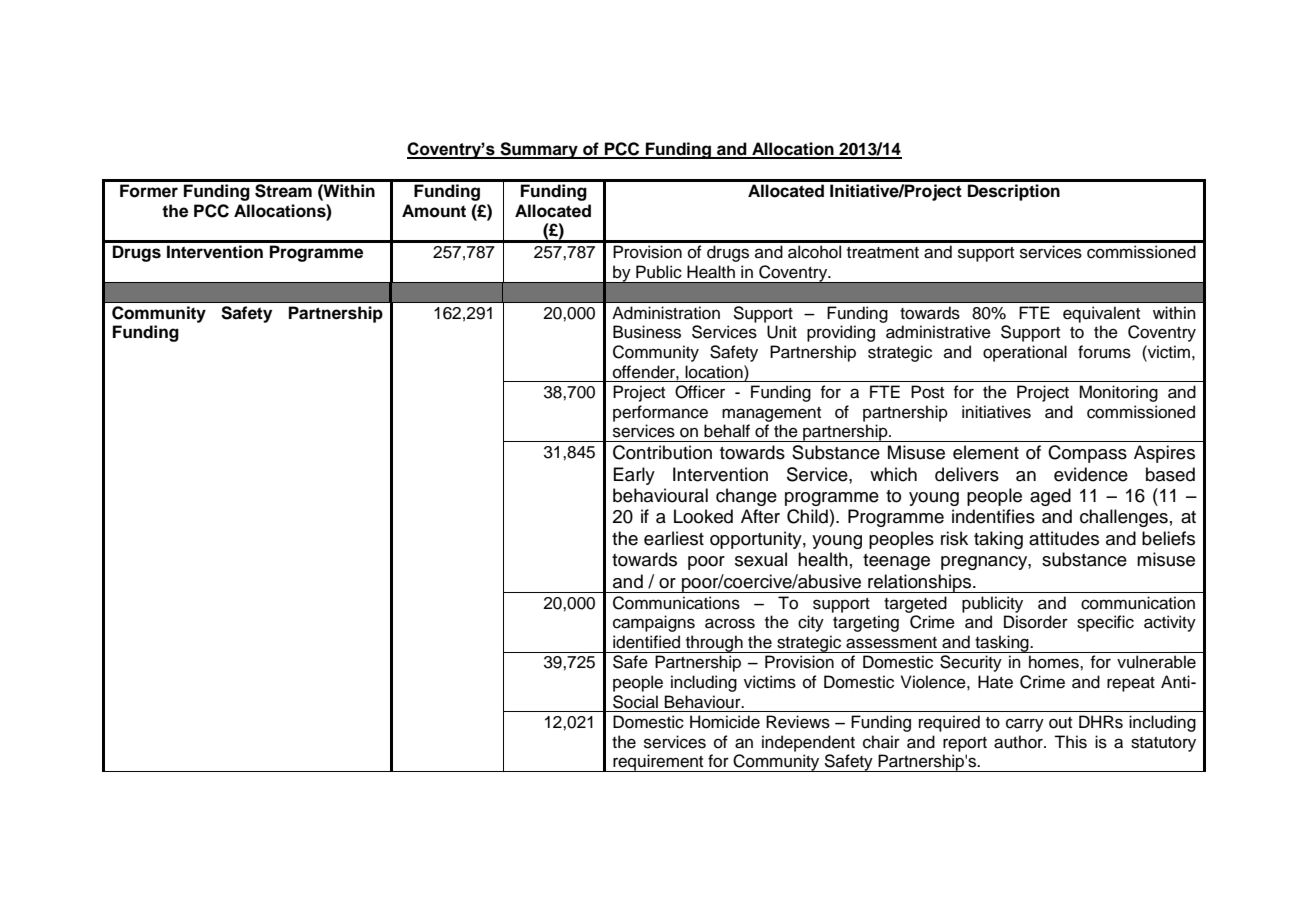 This document has height=924, width=1308. Describe the element at coordinates (808, 743) in the document. I see `independent` at that location.
